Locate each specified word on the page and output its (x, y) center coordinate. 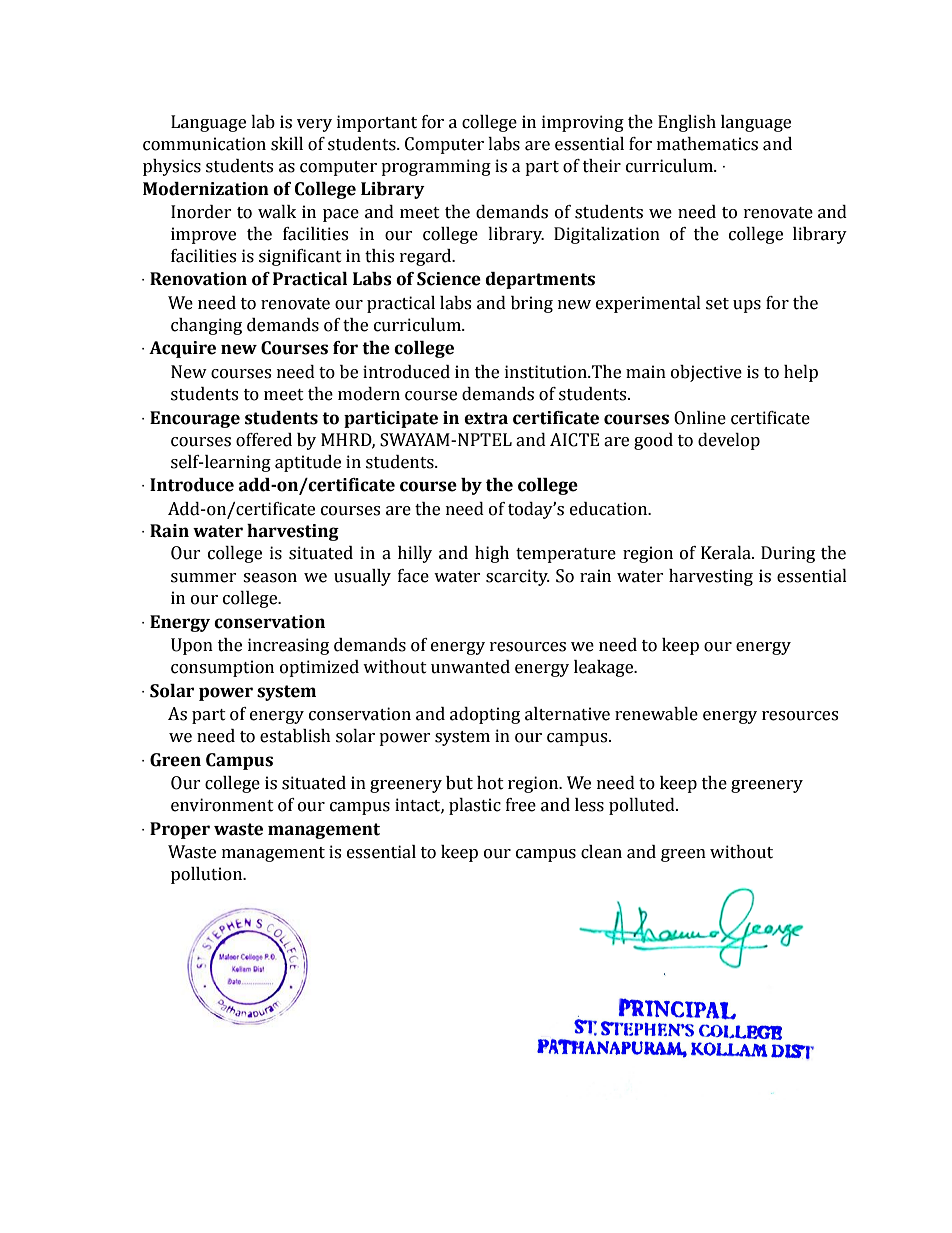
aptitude (308, 463)
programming (436, 167)
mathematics (707, 144)
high (492, 554)
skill (287, 144)
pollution (208, 875)
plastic (475, 806)
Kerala (727, 553)
